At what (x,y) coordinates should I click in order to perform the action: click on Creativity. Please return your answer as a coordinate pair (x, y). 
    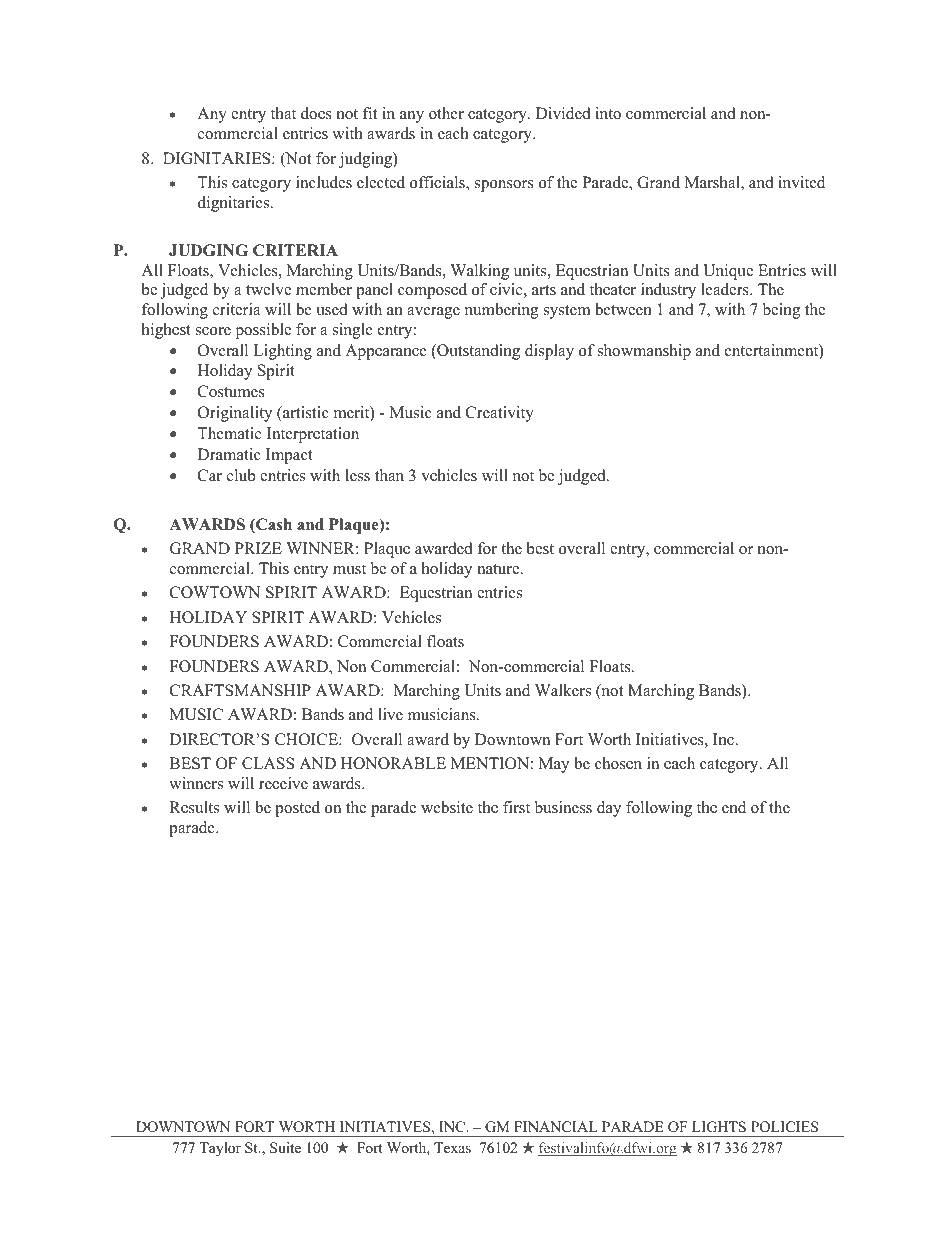
    Looking at the image, I should click on (500, 414).
